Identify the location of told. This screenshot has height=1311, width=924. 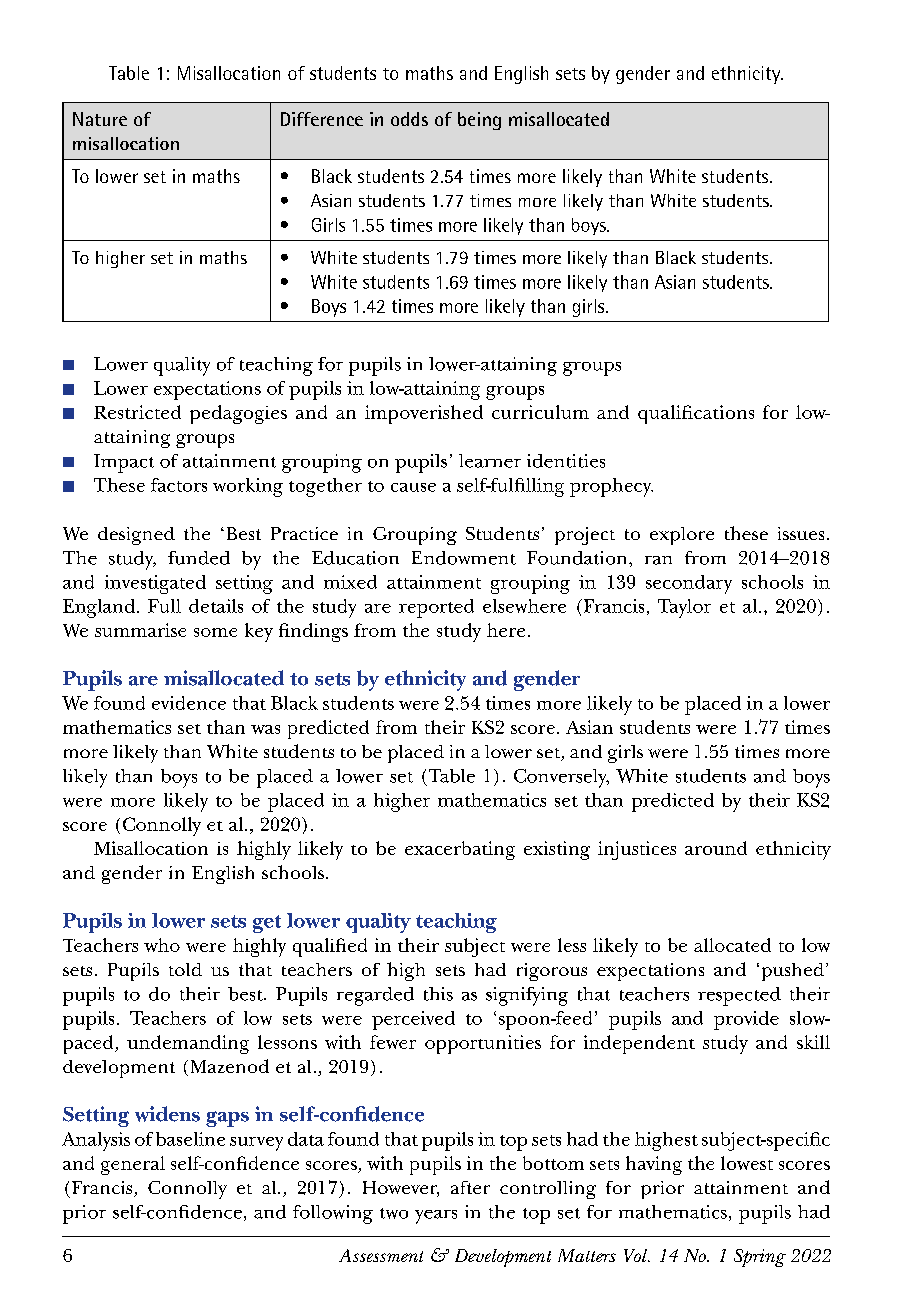
(185, 969).
